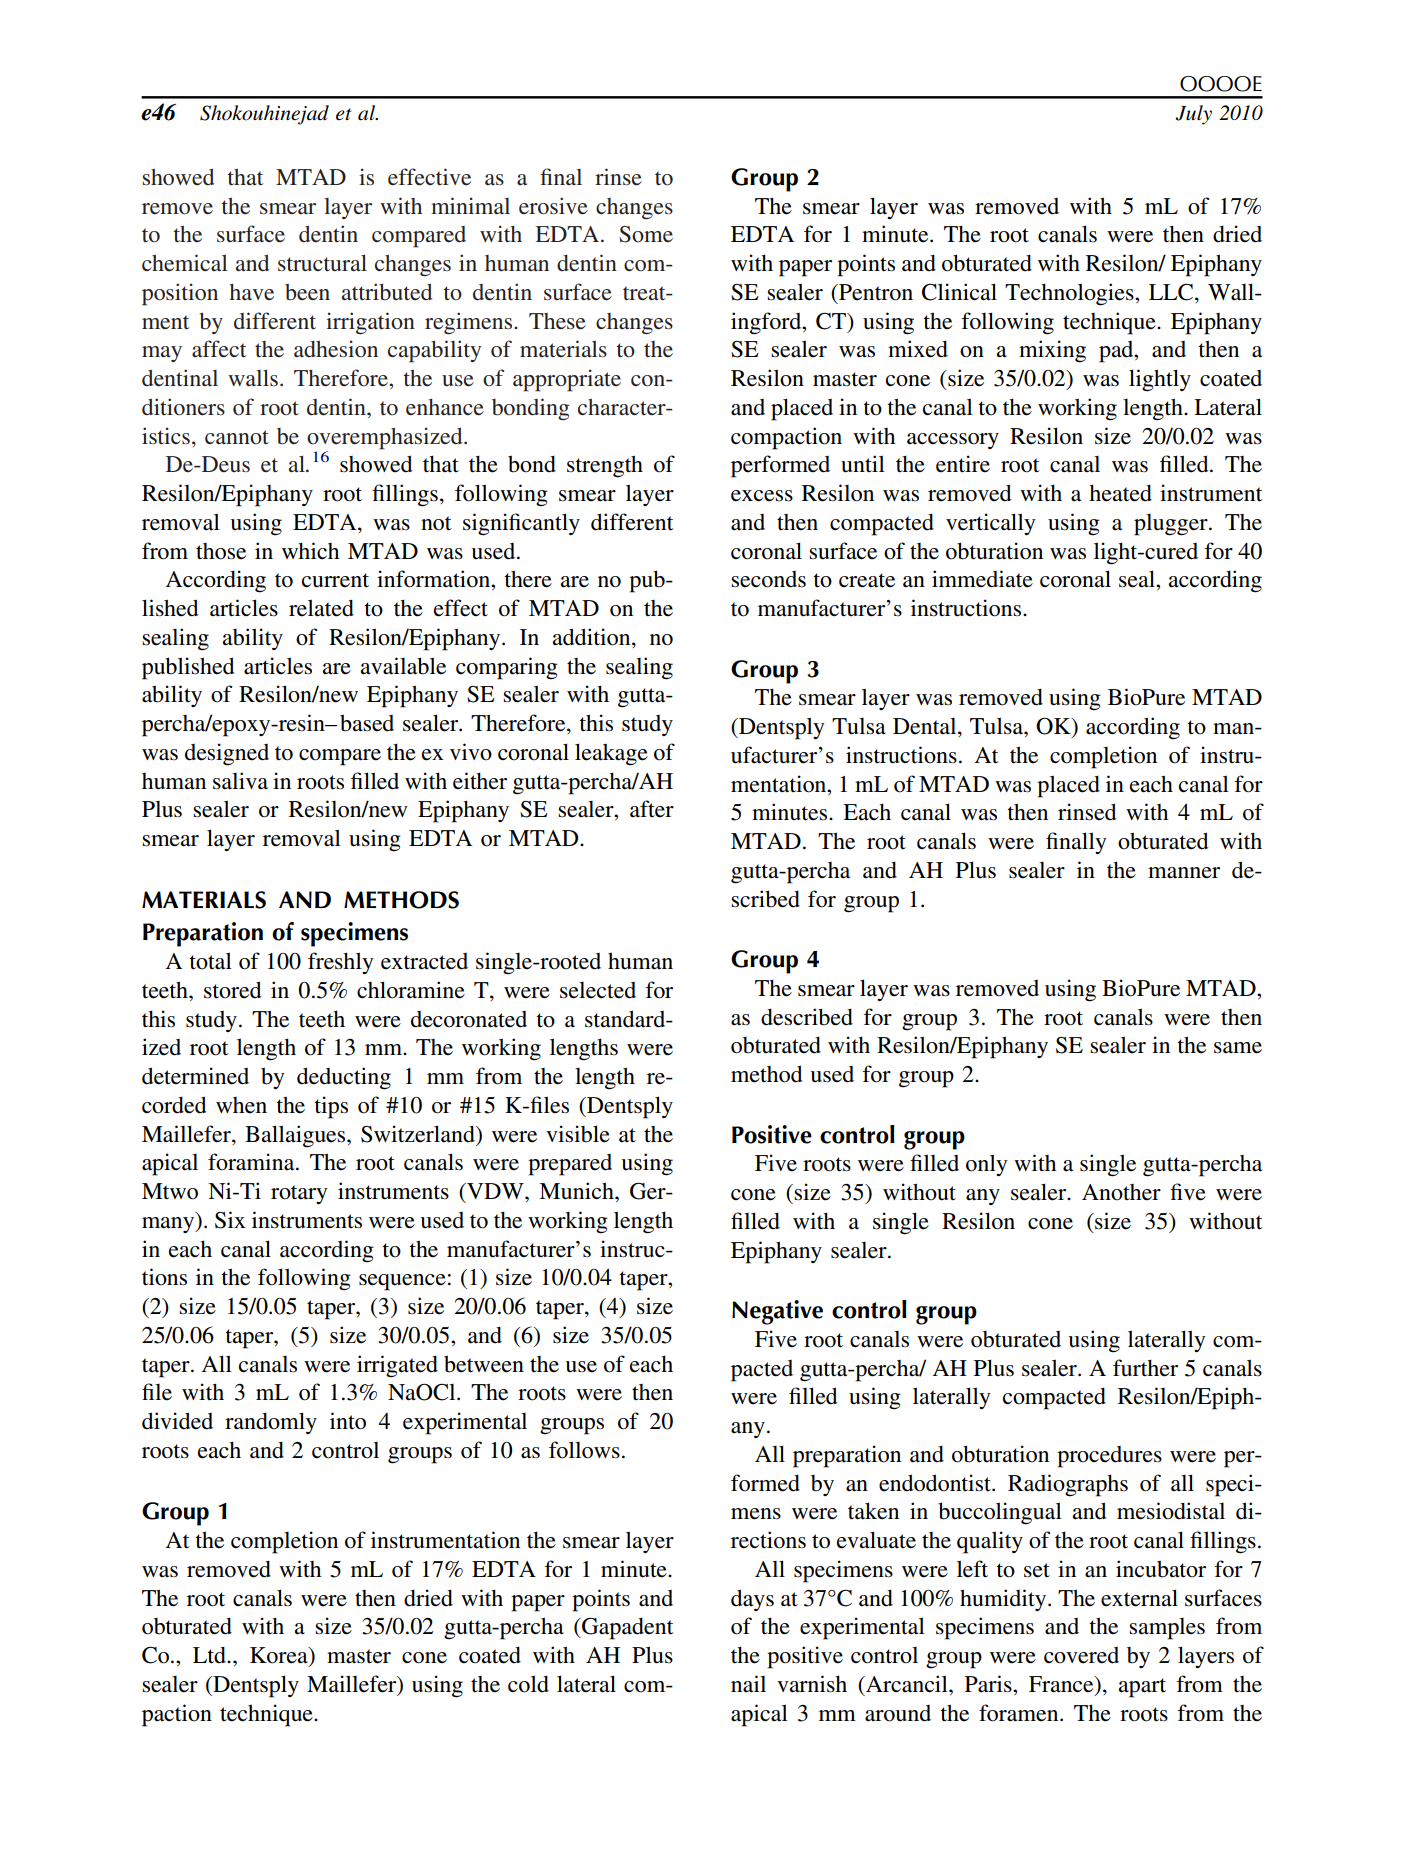  I want to click on selected, so click(598, 990).
